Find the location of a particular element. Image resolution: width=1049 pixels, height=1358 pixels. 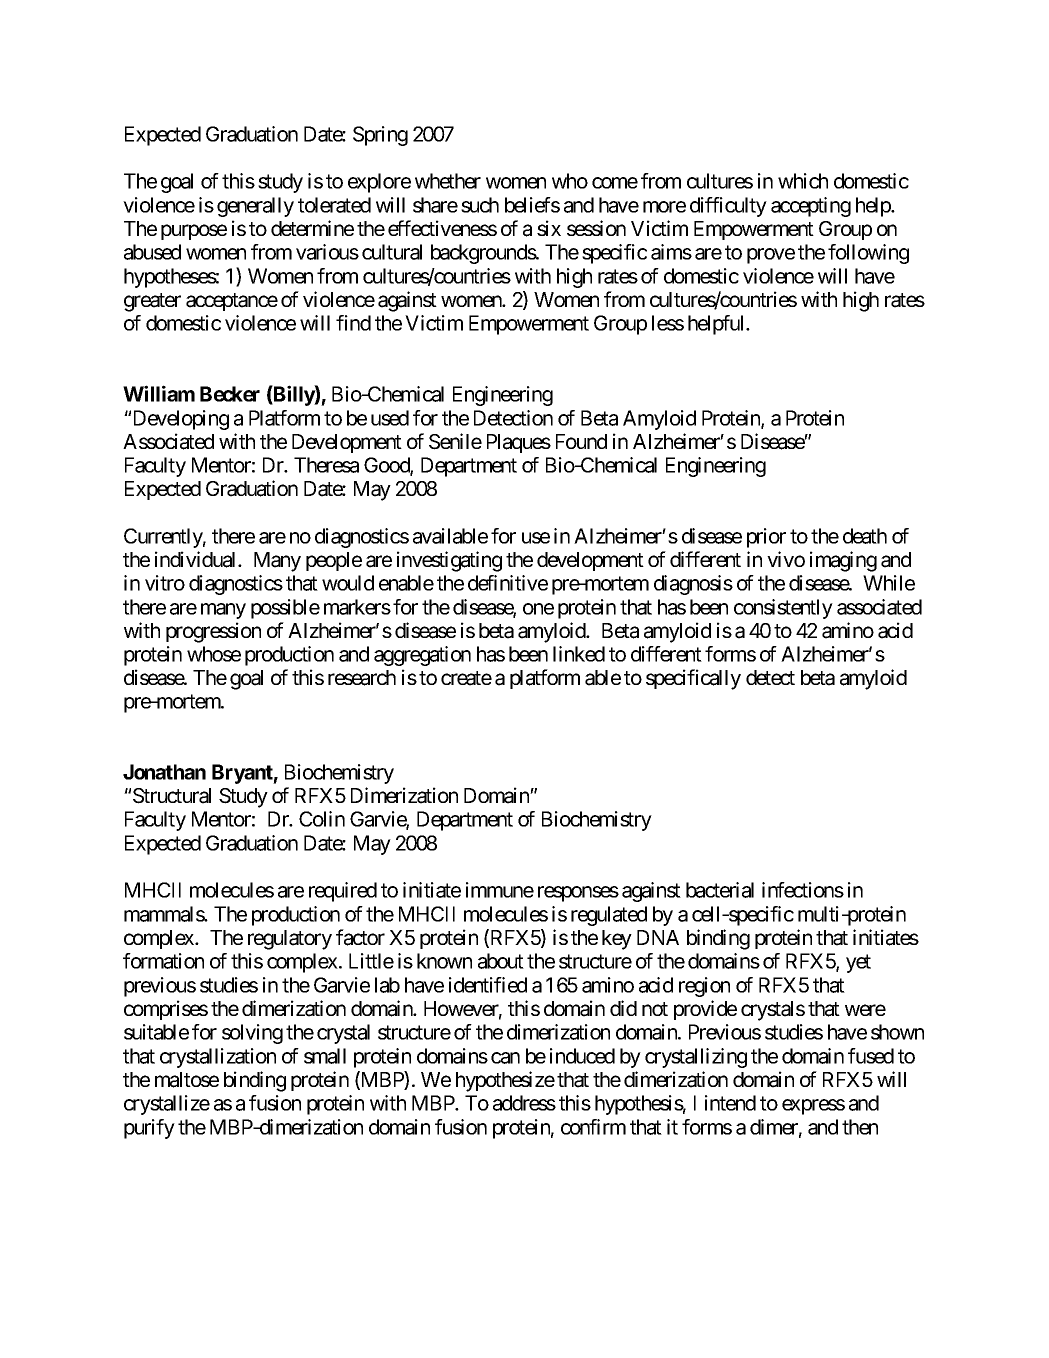

Colin is located at coordinates (322, 819).
